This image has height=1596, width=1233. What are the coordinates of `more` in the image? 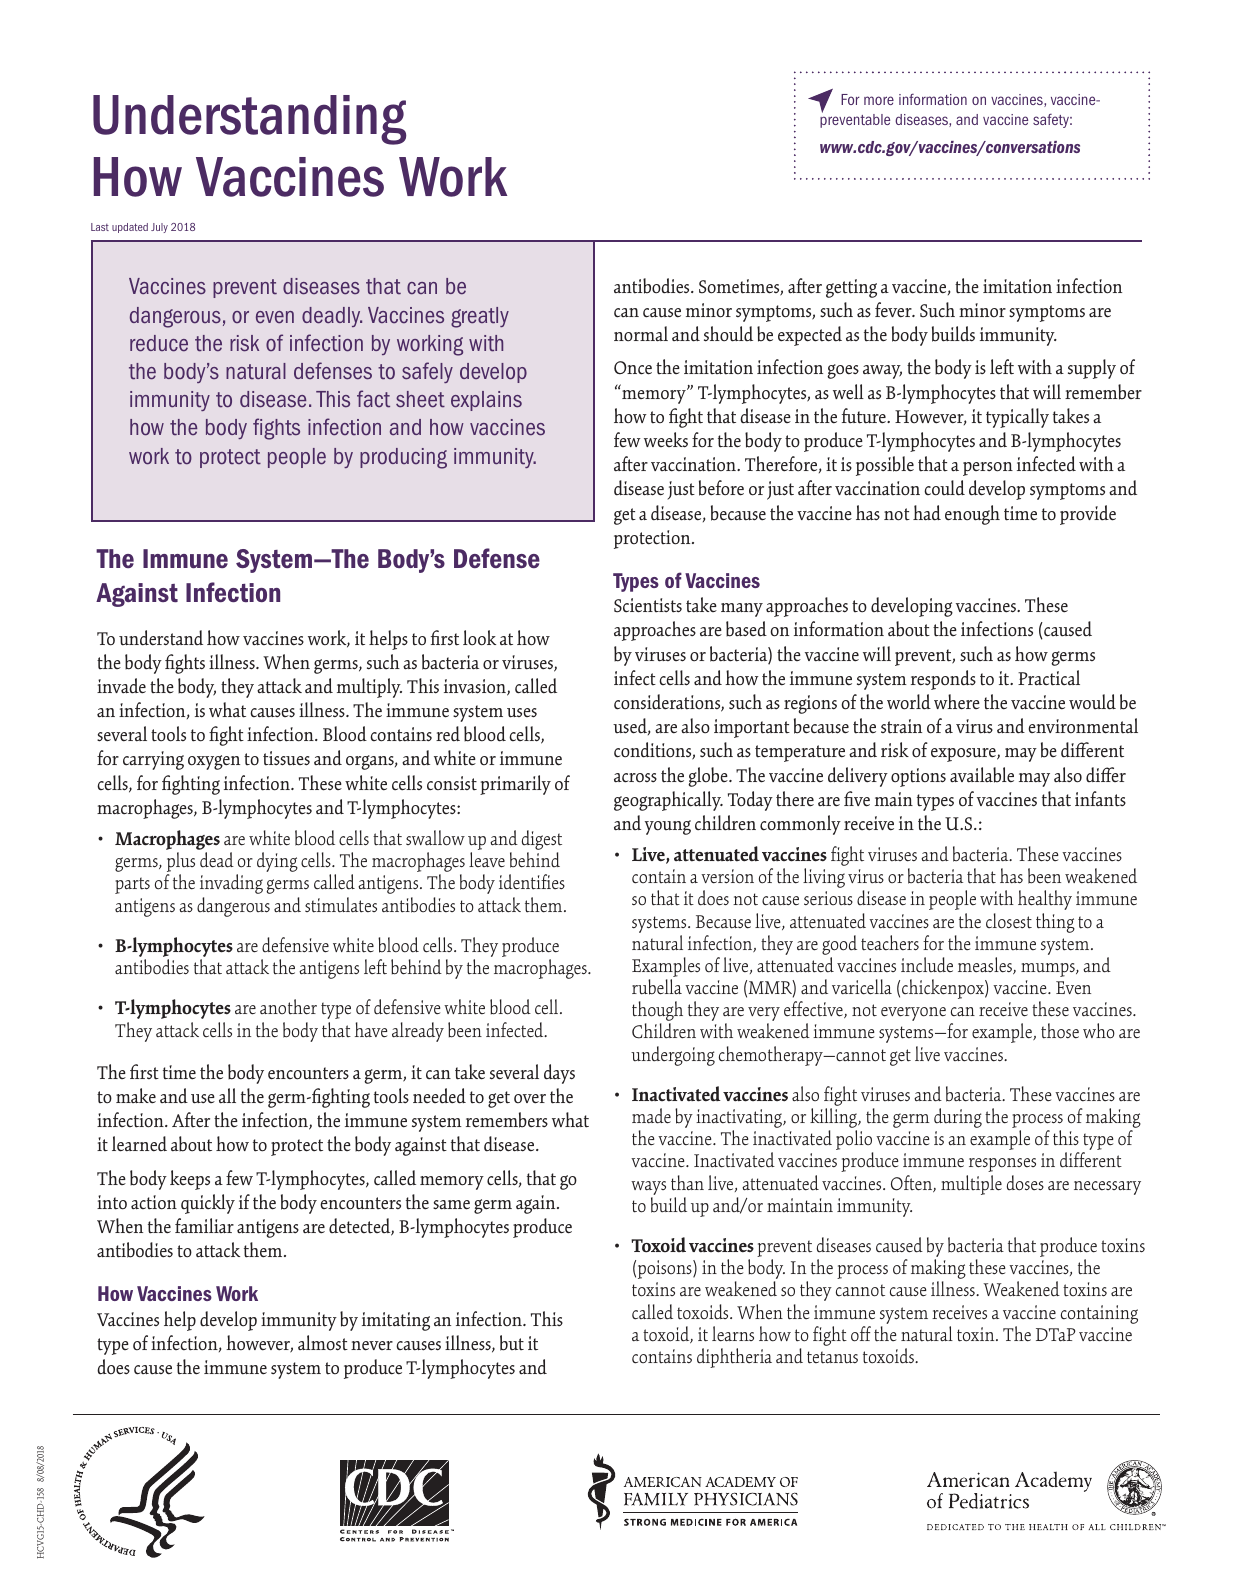 It's located at (879, 100).
